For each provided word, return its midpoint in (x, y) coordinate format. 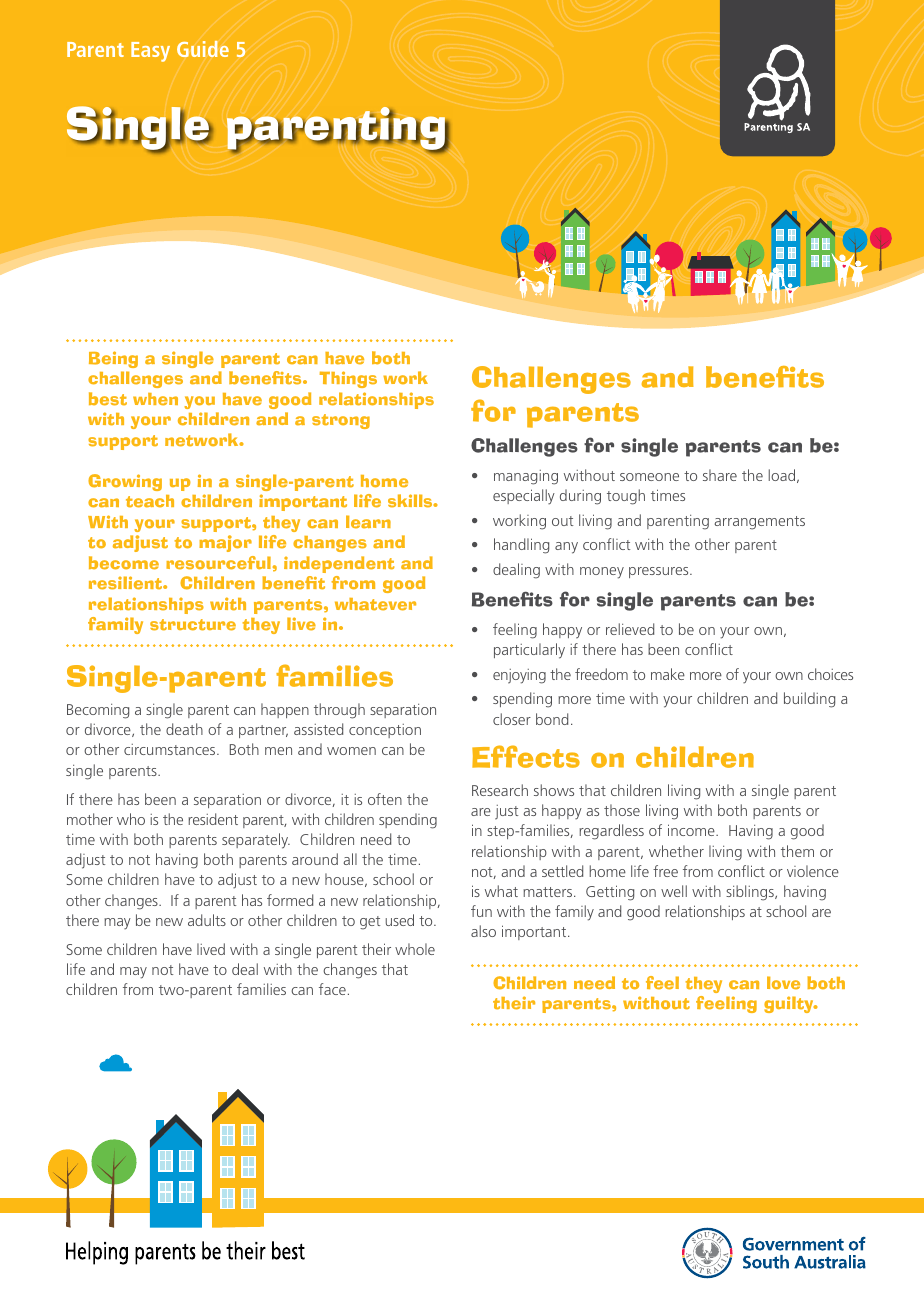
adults (207, 920)
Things (348, 379)
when (155, 399)
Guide (203, 49)
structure (193, 625)
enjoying (519, 676)
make (668, 674)
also (483, 931)
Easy (150, 52)
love (783, 983)
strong (341, 421)
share (720, 475)
